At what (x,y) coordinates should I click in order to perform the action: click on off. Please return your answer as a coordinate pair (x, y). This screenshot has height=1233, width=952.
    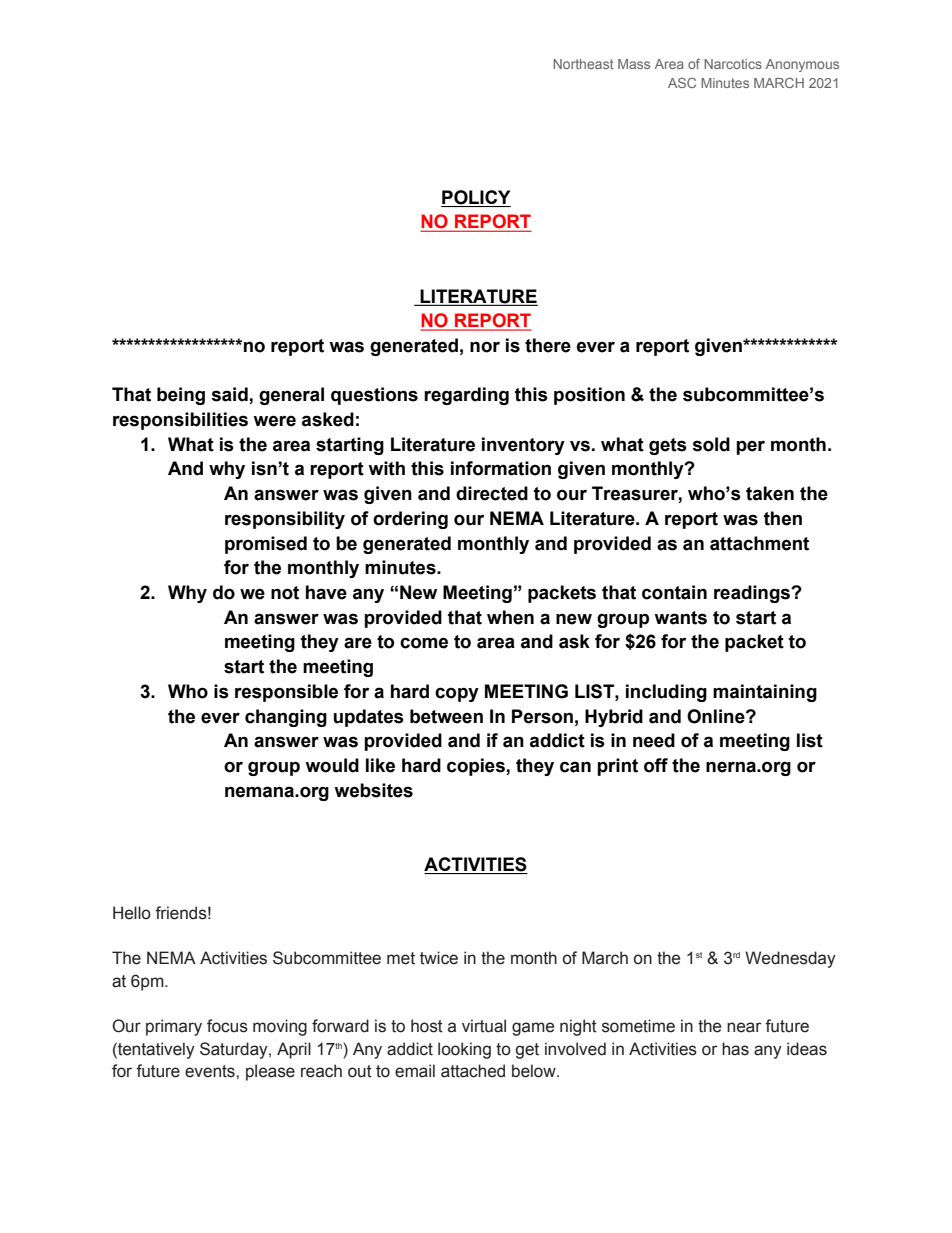
    Looking at the image, I should click on (656, 765).
